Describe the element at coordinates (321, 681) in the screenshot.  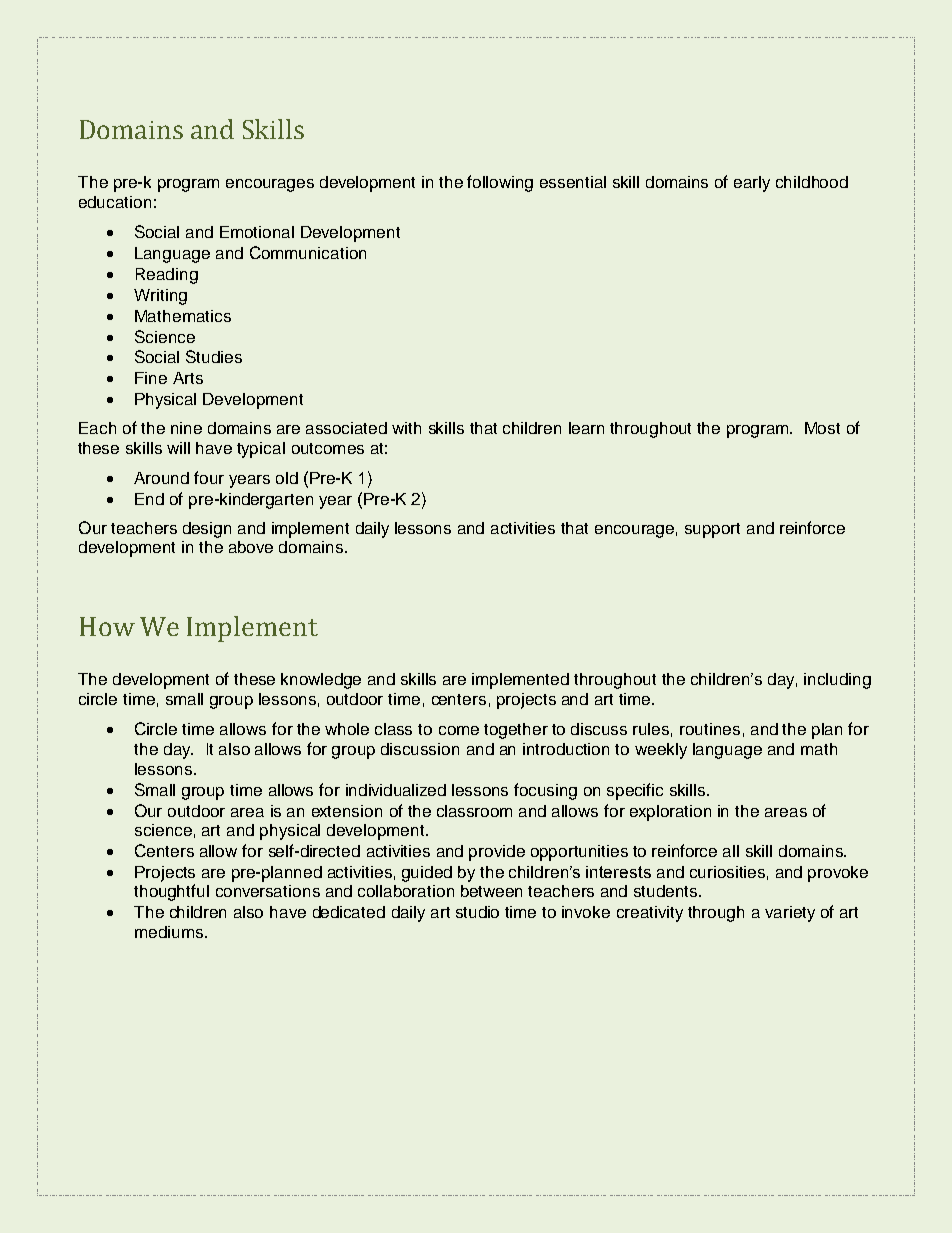
I see `knowledge` at that location.
